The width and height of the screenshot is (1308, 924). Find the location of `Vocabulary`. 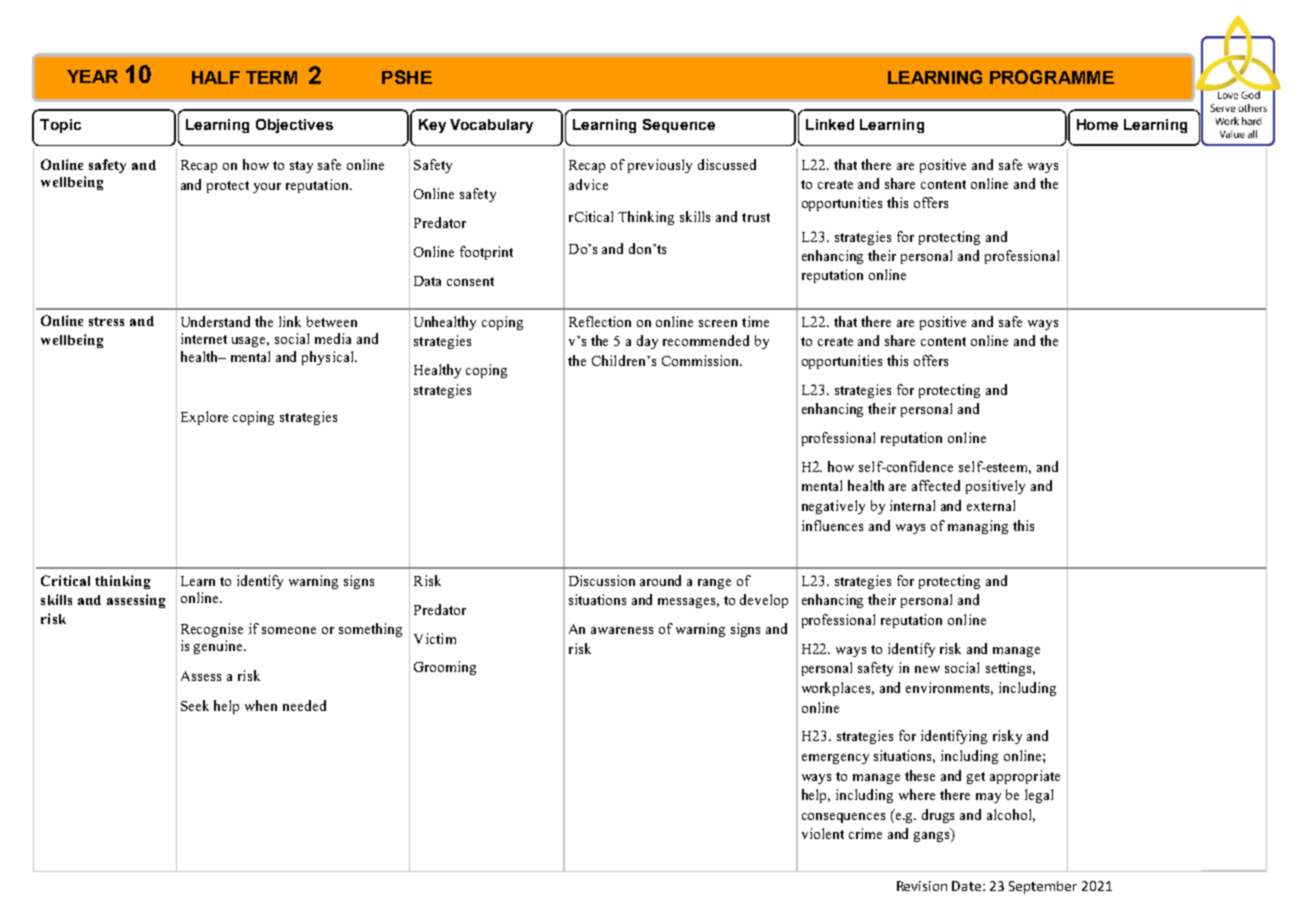

Vocabulary is located at coordinates (491, 126).
